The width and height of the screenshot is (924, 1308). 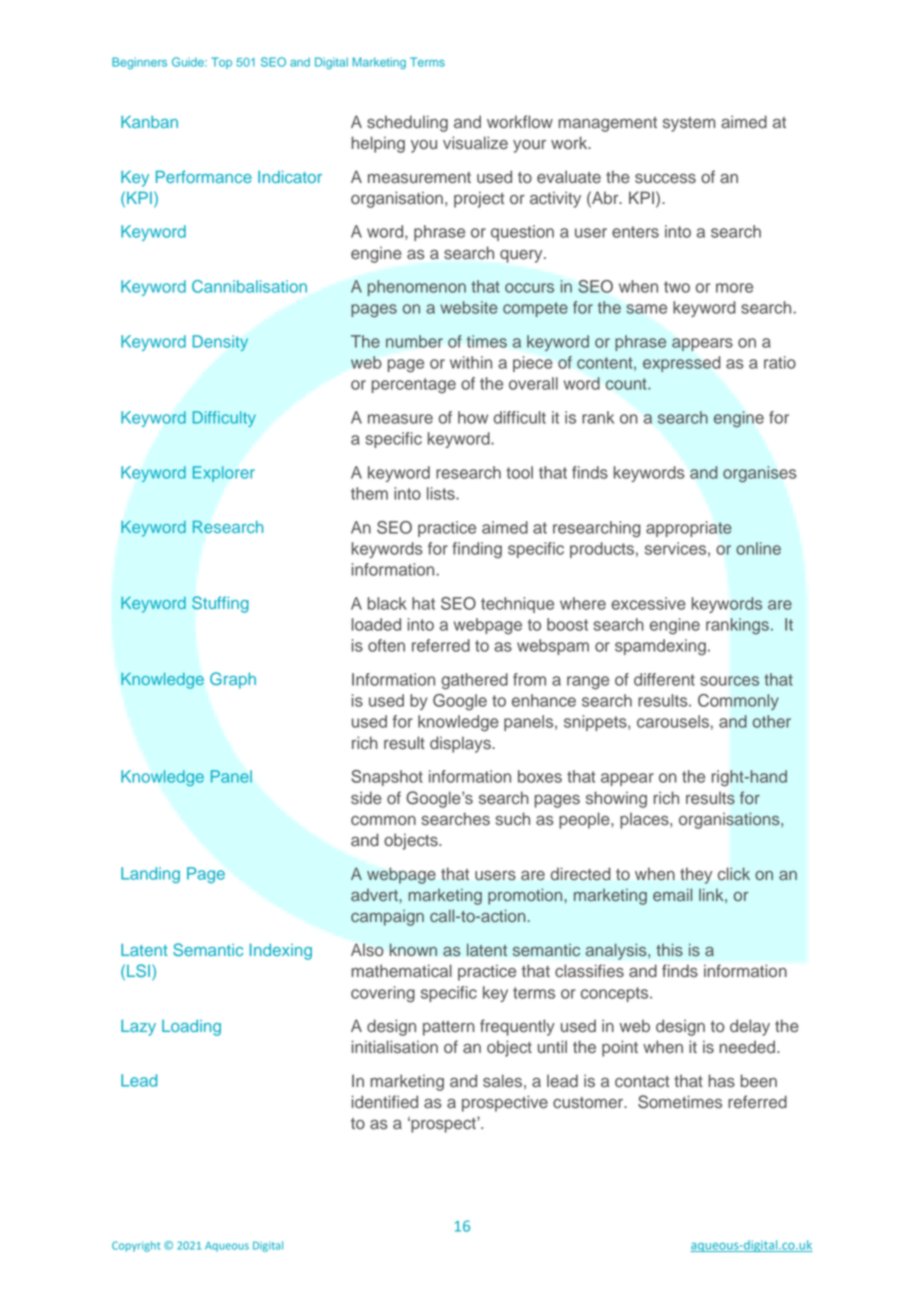 I want to click on expressed, so click(x=681, y=364).
